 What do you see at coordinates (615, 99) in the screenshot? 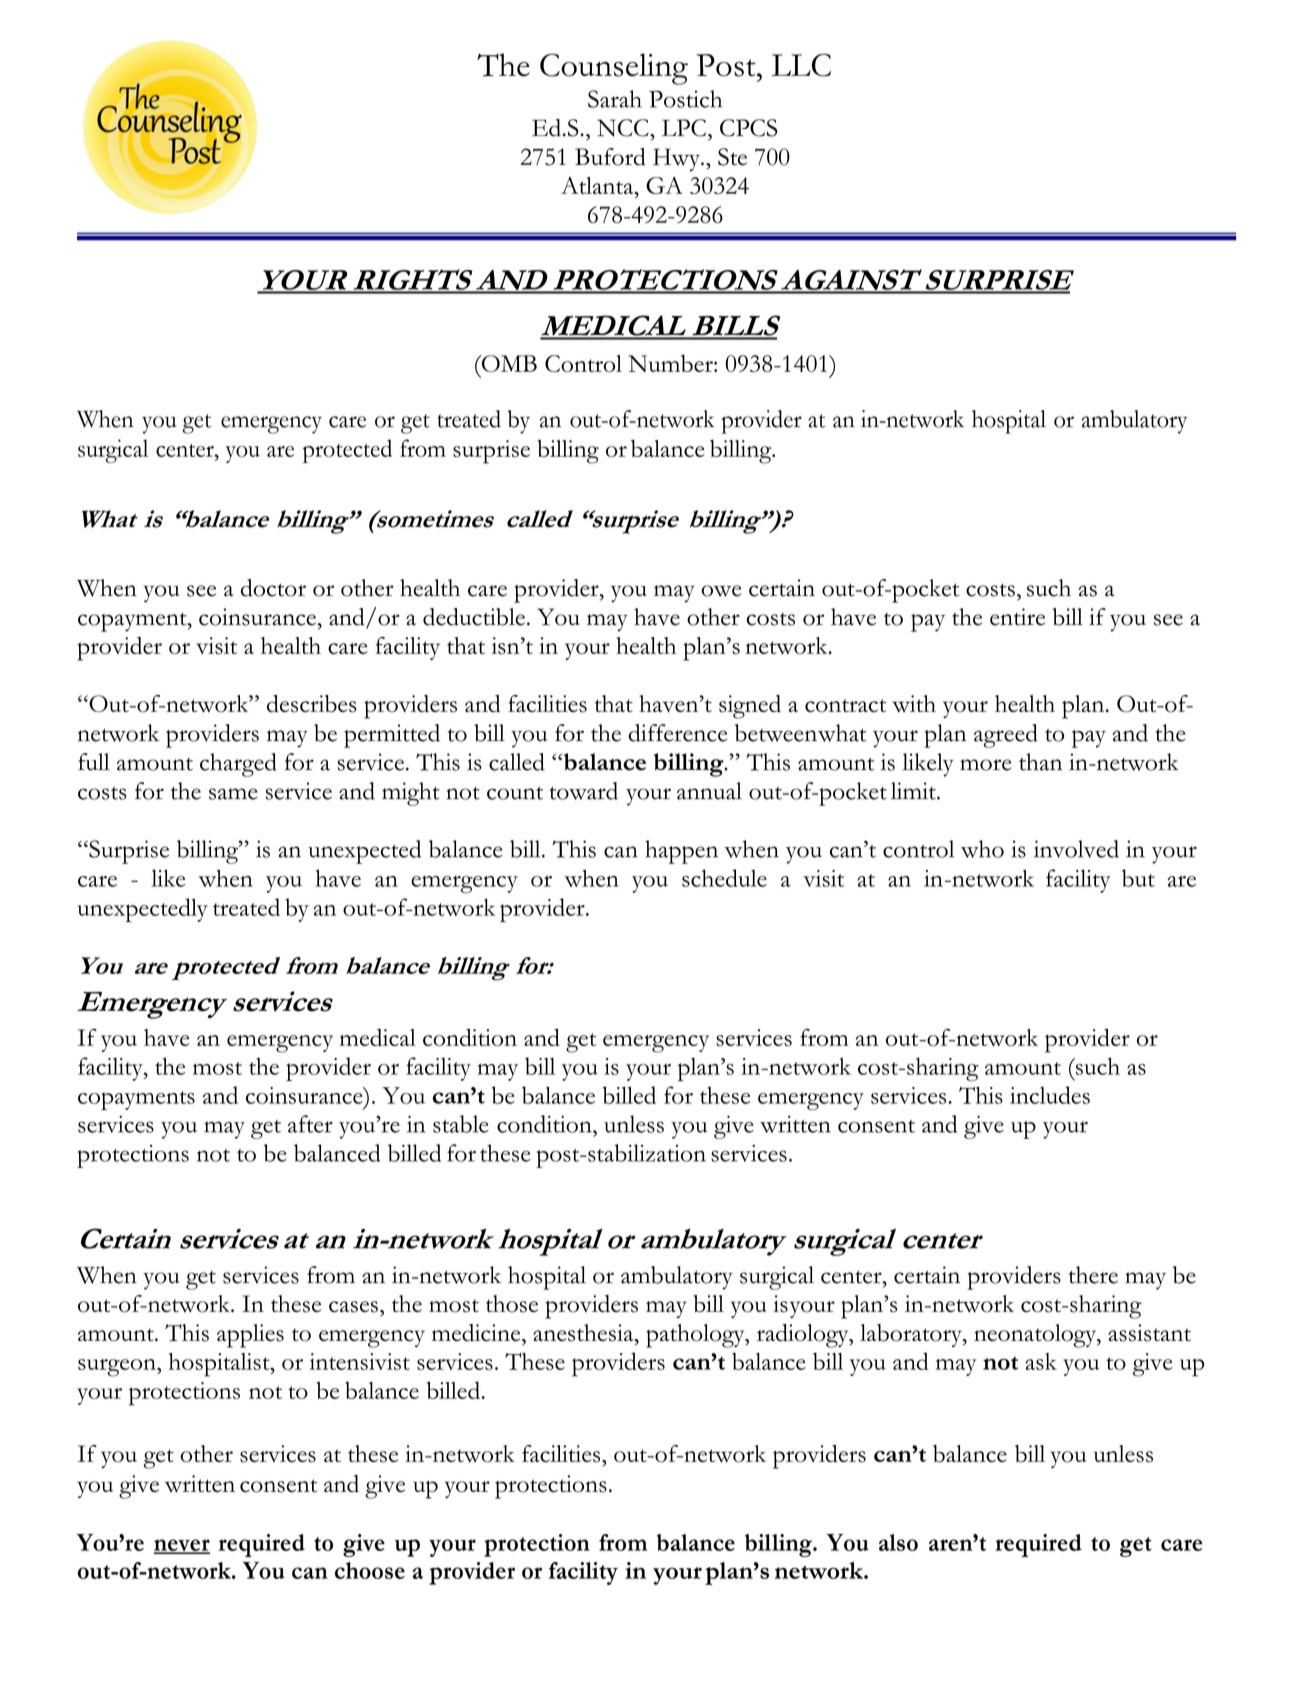
I see `Sarah` at bounding box center [615, 99].
